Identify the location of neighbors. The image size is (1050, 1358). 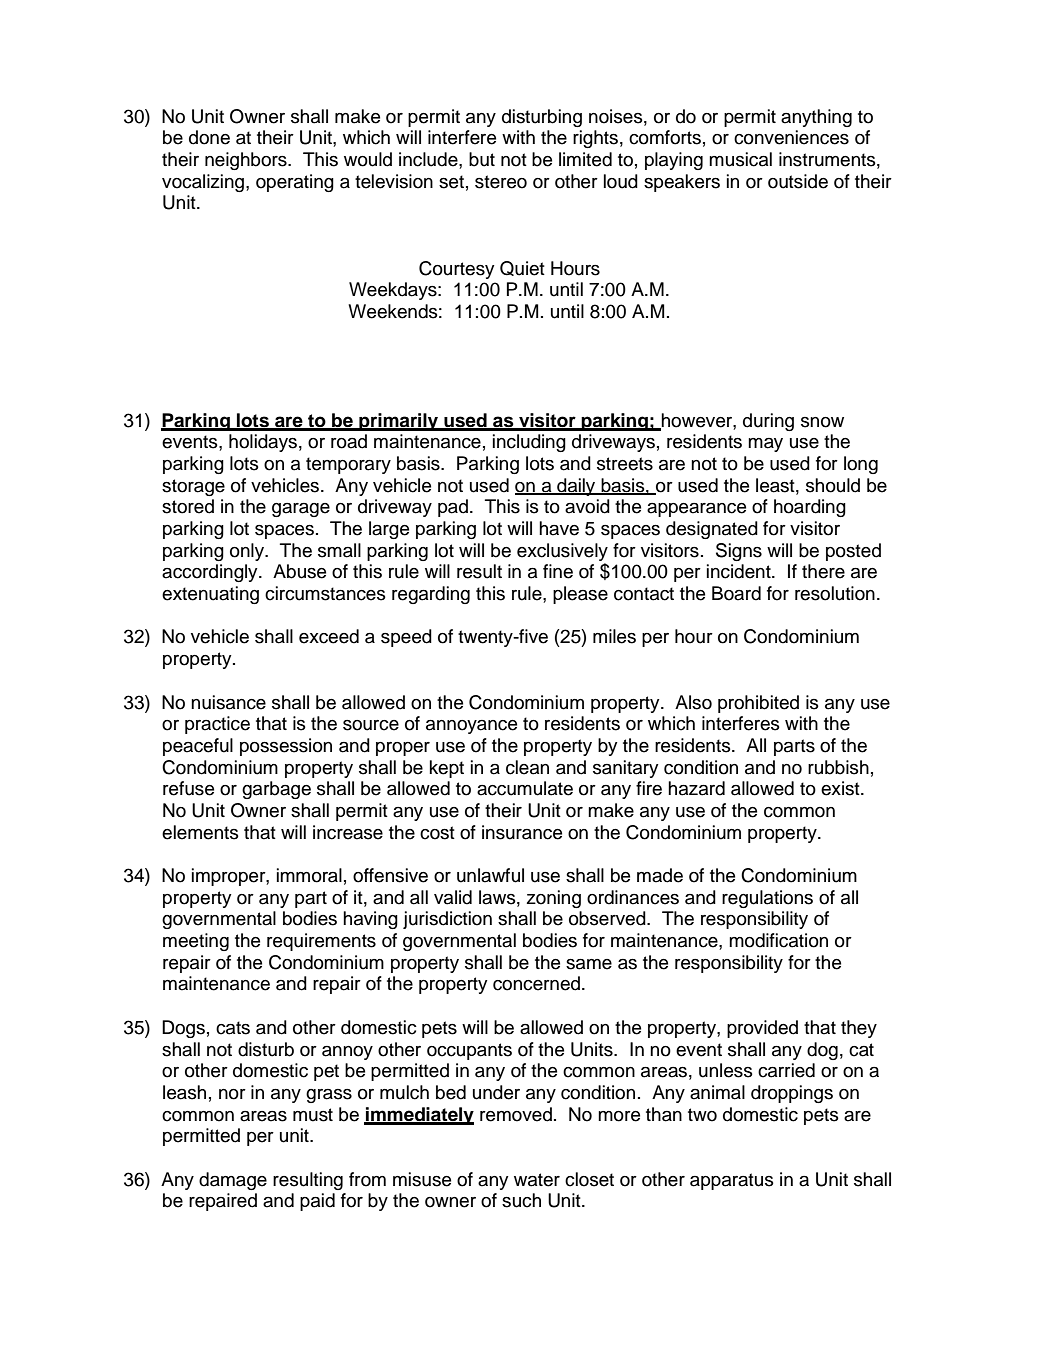
(247, 161).
